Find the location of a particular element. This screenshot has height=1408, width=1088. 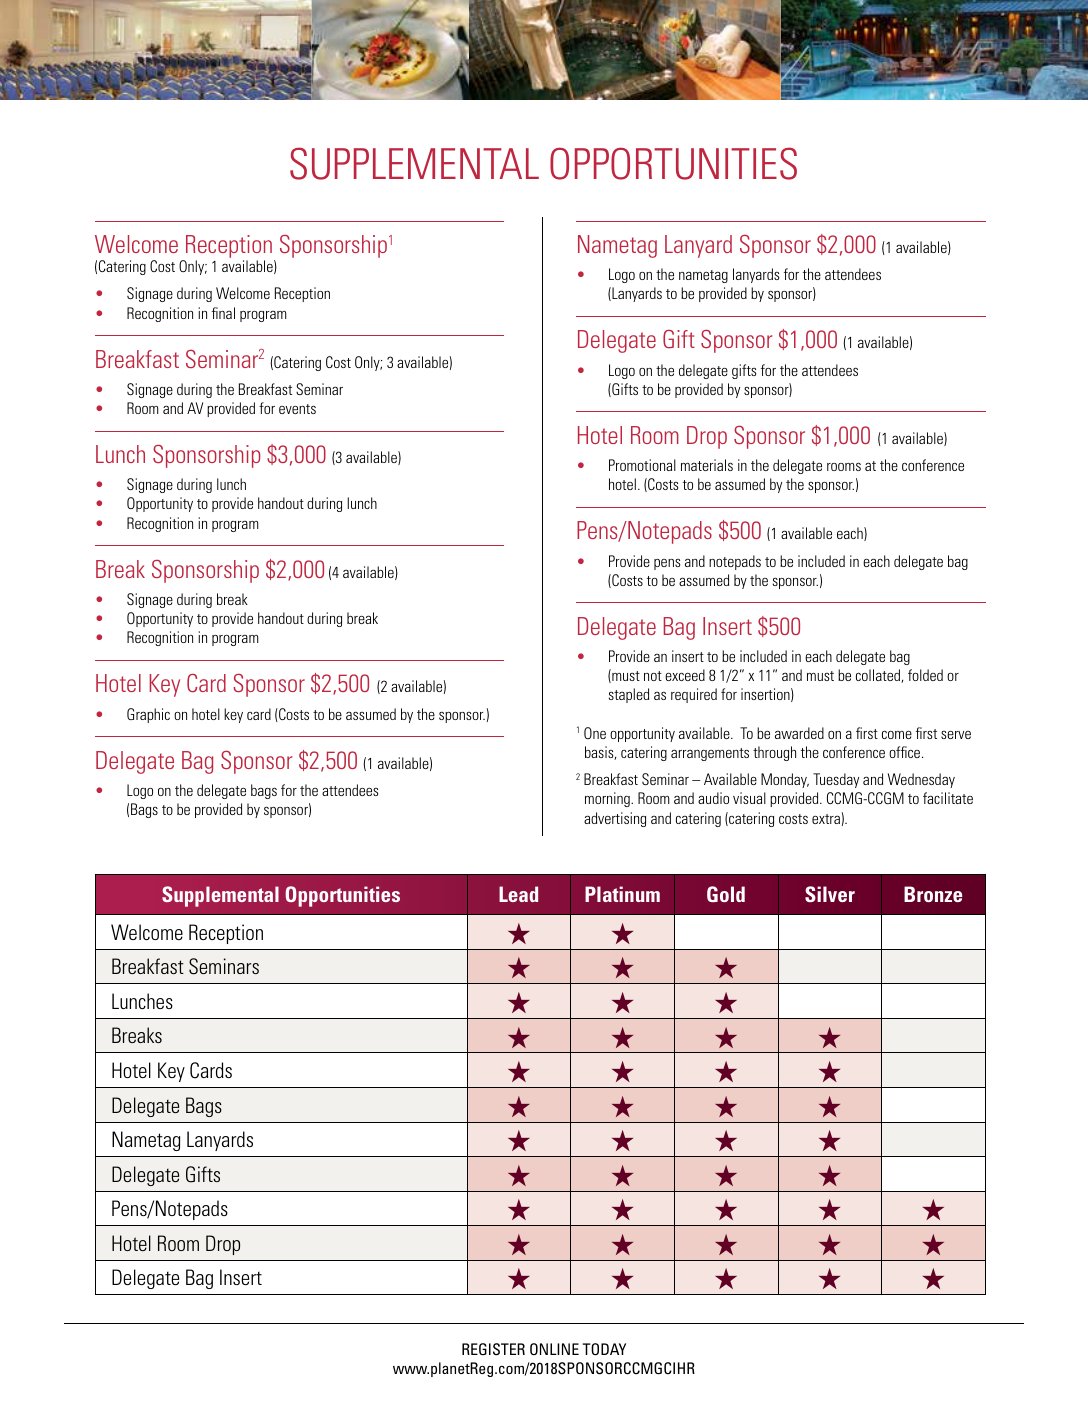

folded is located at coordinates (925, 675).
